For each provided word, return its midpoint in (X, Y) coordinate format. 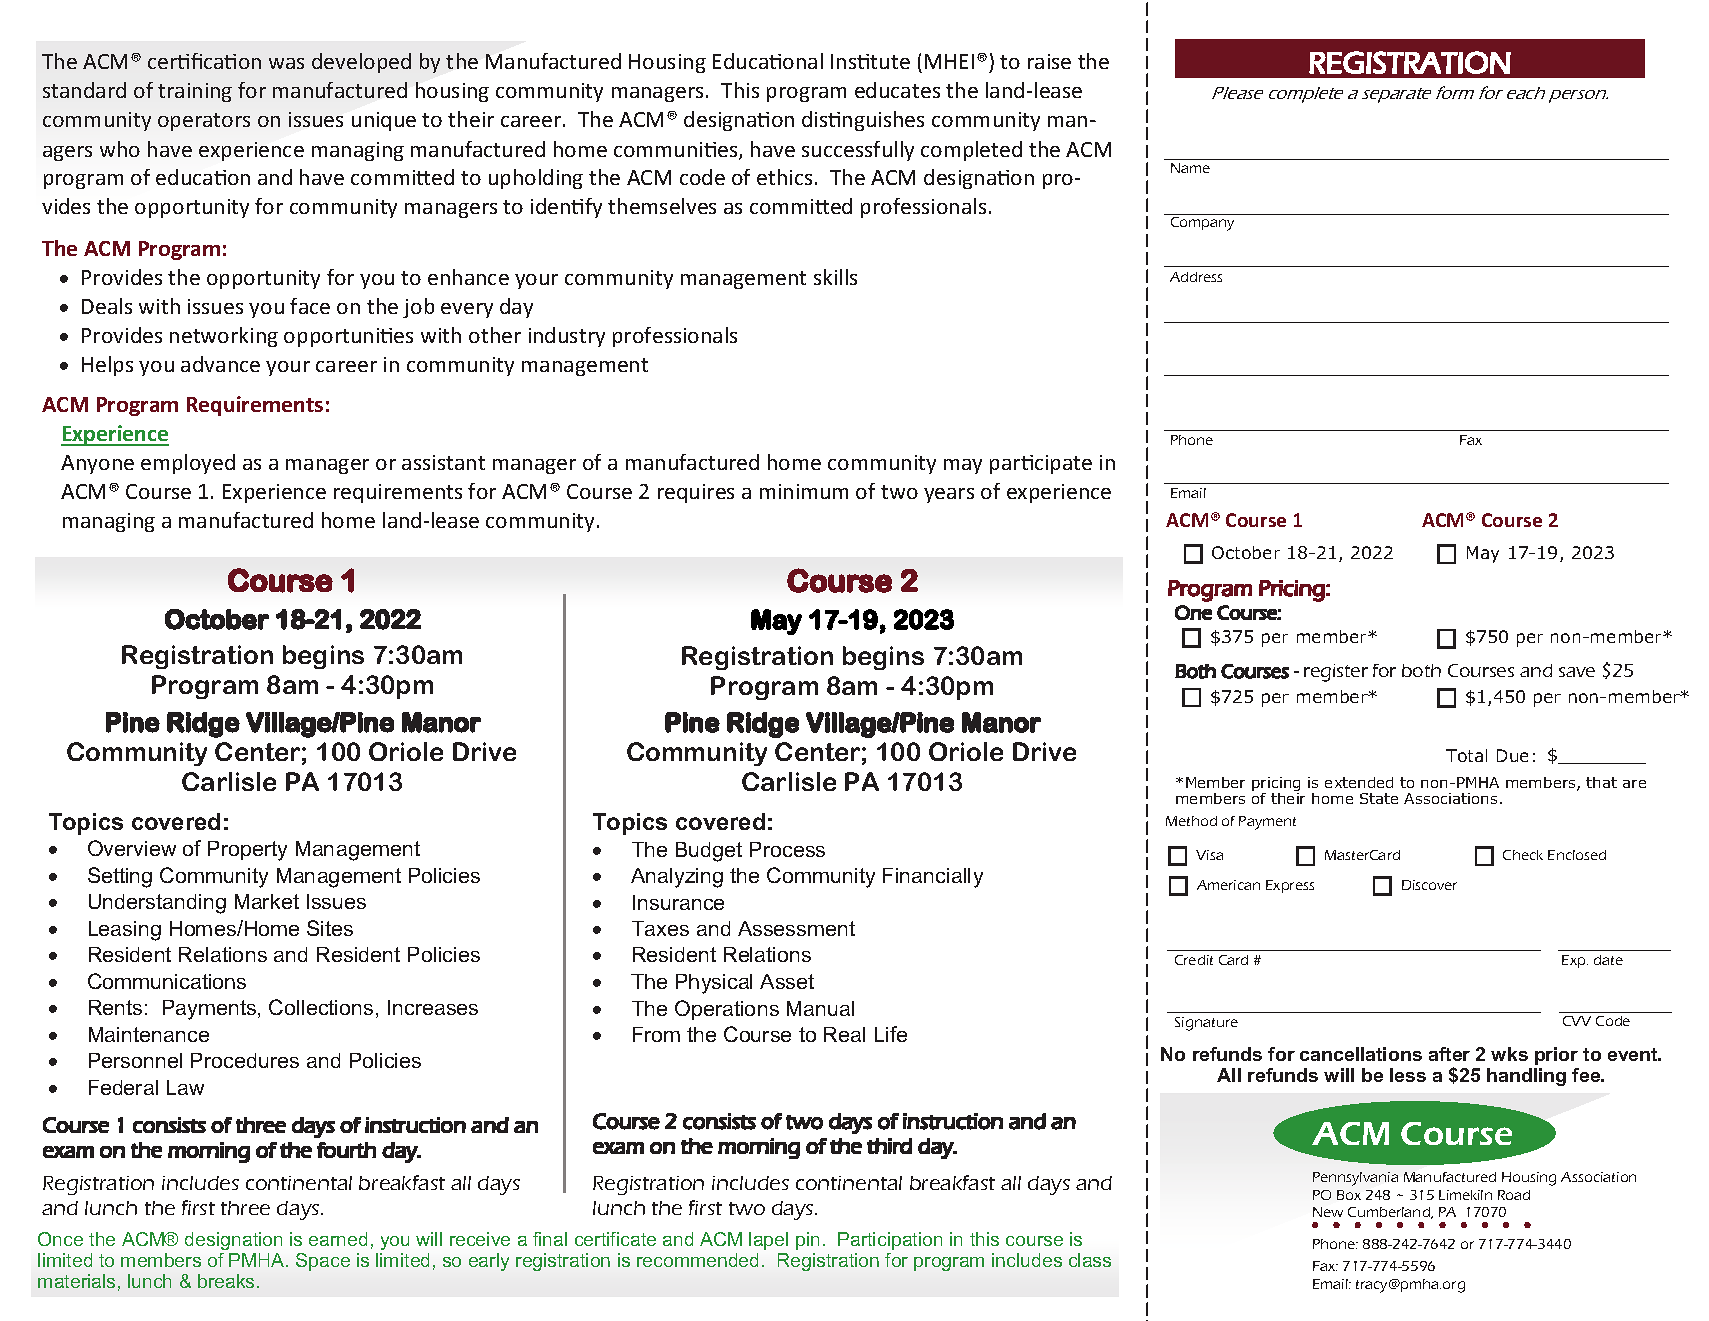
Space (323, 1262)
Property (247, 851)
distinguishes (863, 121)
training (195, 92)
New (1328, 1212)
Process (787, 849)
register (1336, 673)
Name (1190, 168)
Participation (890, 1241)
